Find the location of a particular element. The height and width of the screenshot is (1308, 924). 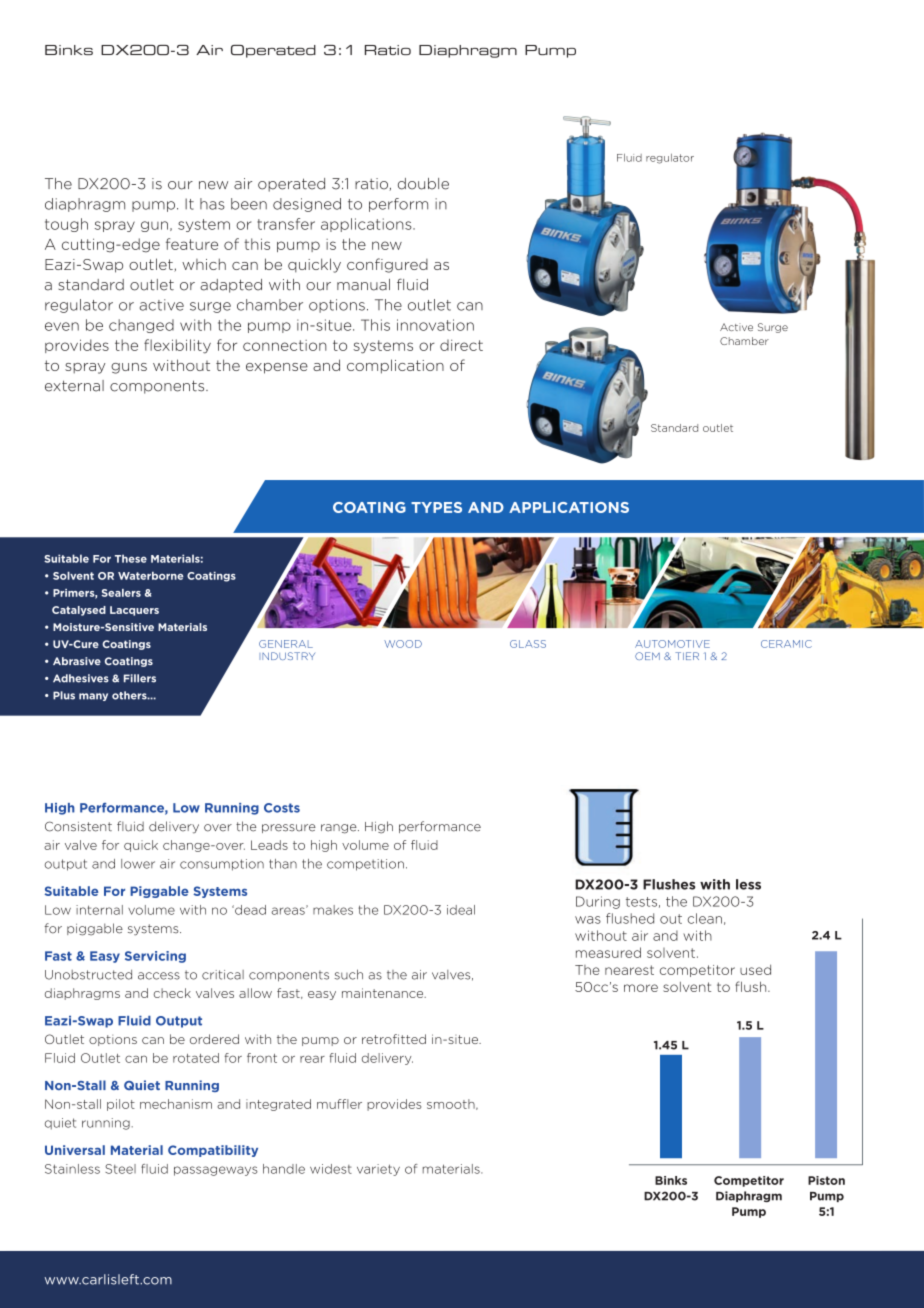

Waterborne is located at coordinates (151, 575).
